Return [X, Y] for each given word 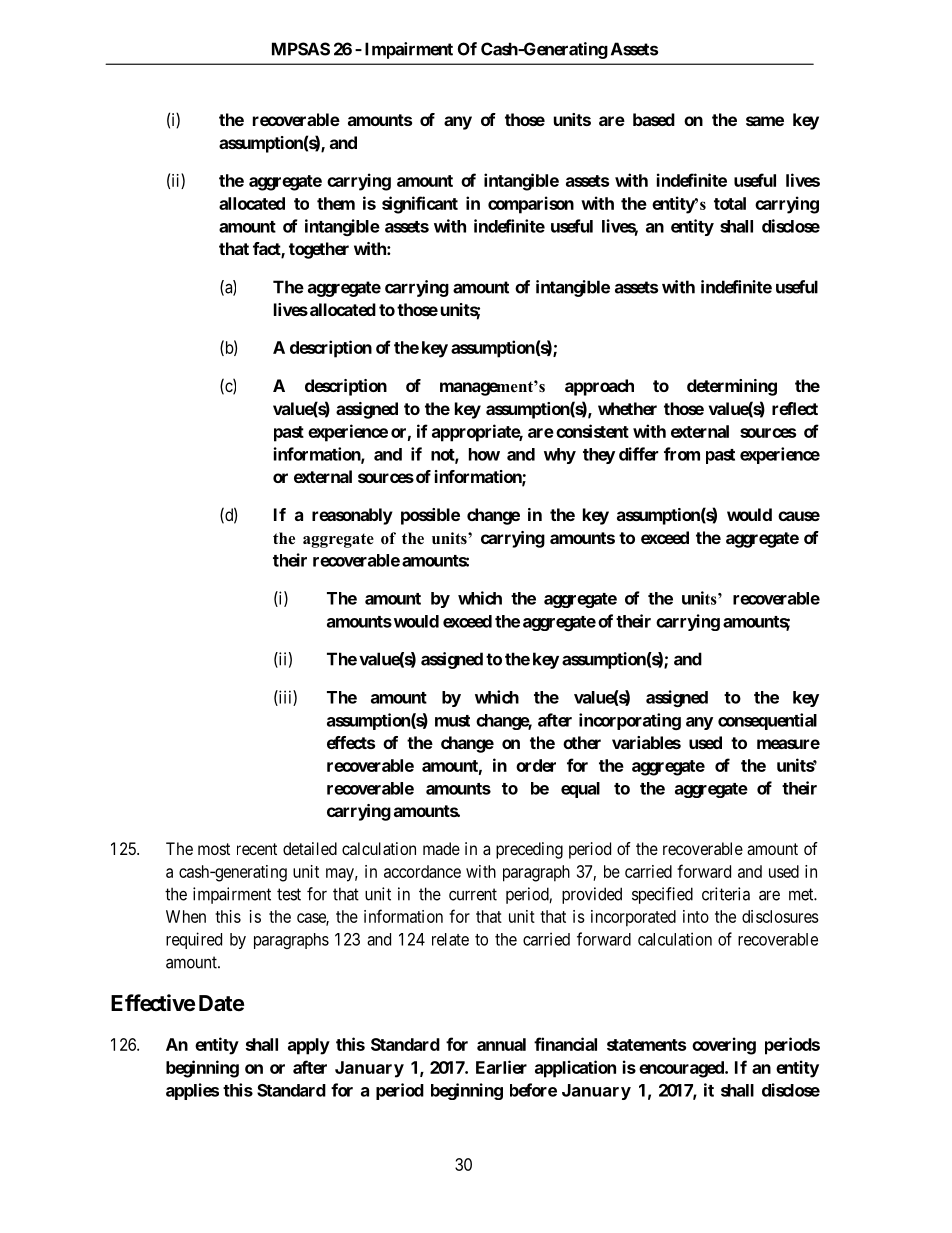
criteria [726, 894]
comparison [531, 205]
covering [724, 1046]
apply [309, 1046]
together [319, 250]
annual [501, 1044]
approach [599, 387]
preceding [529, 850]
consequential [767, 721]
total [730, 203]
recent [257, 849]
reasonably [352, 516]
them [336, 203]
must [452, 721]
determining [732, 387]
